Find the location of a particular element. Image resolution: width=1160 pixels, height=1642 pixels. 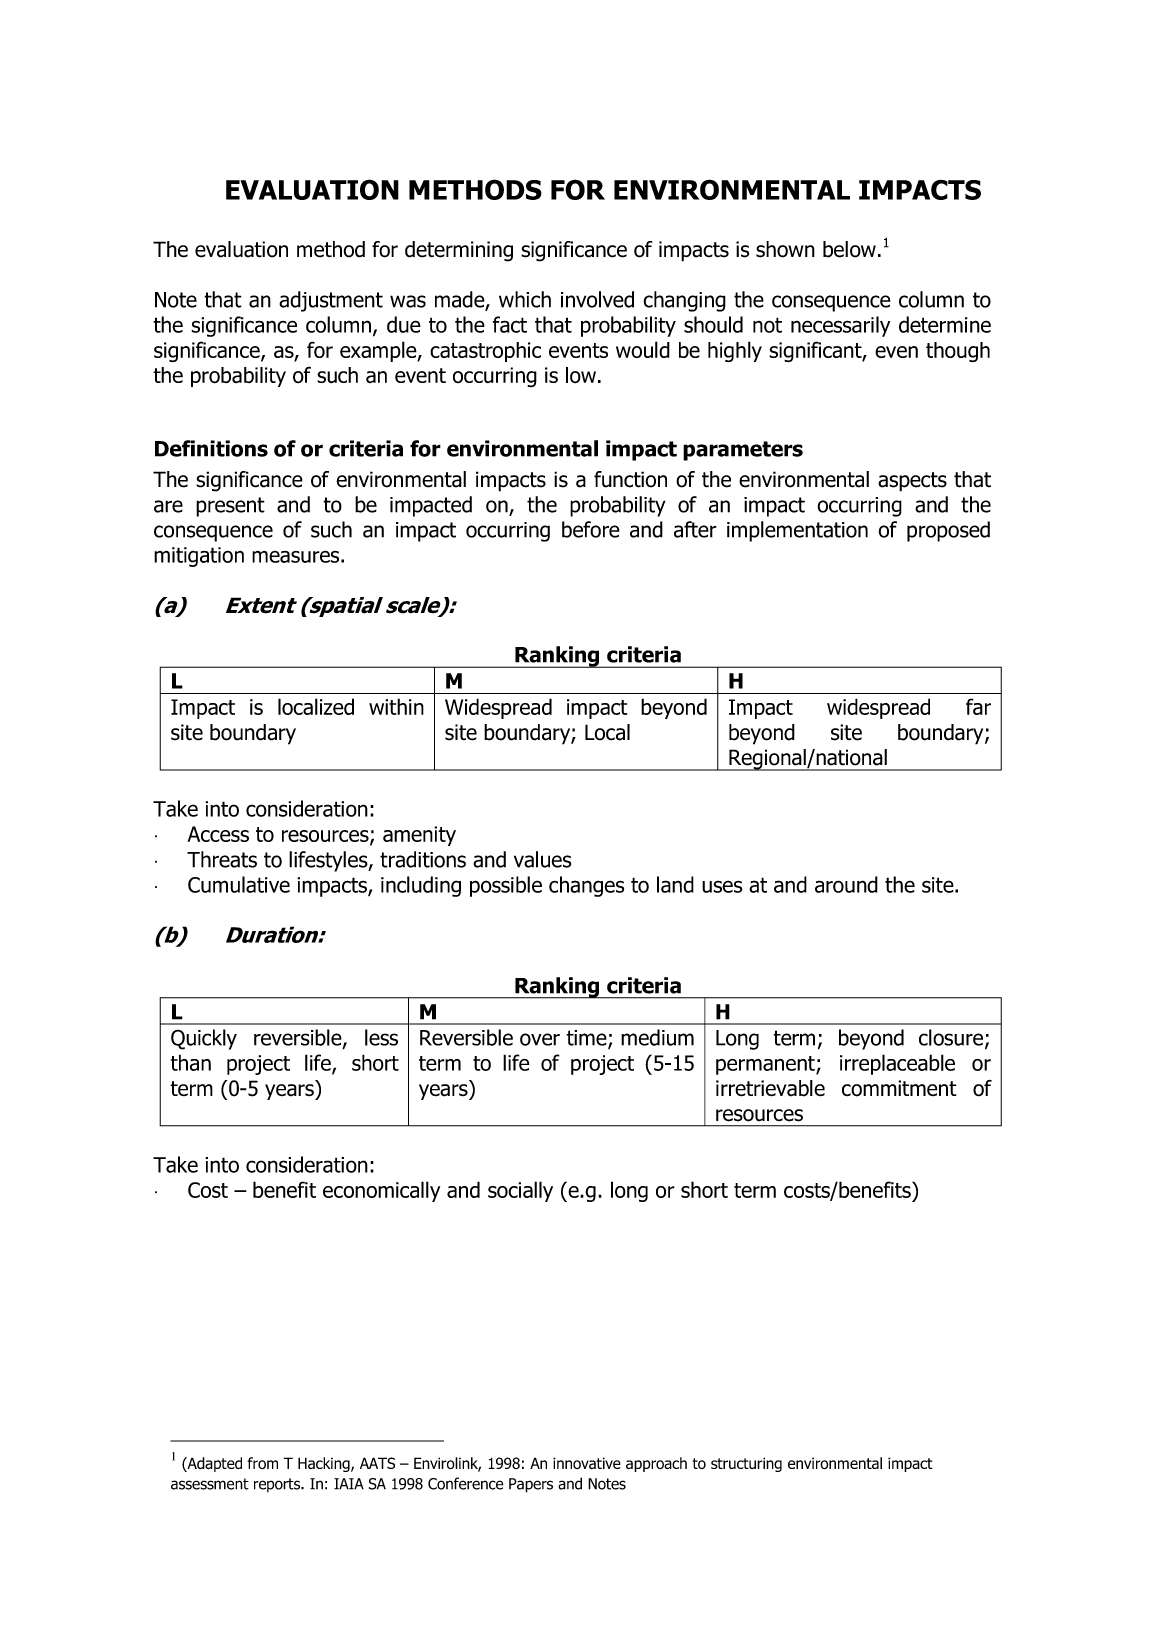

values is located at coordinates (542, 859).
